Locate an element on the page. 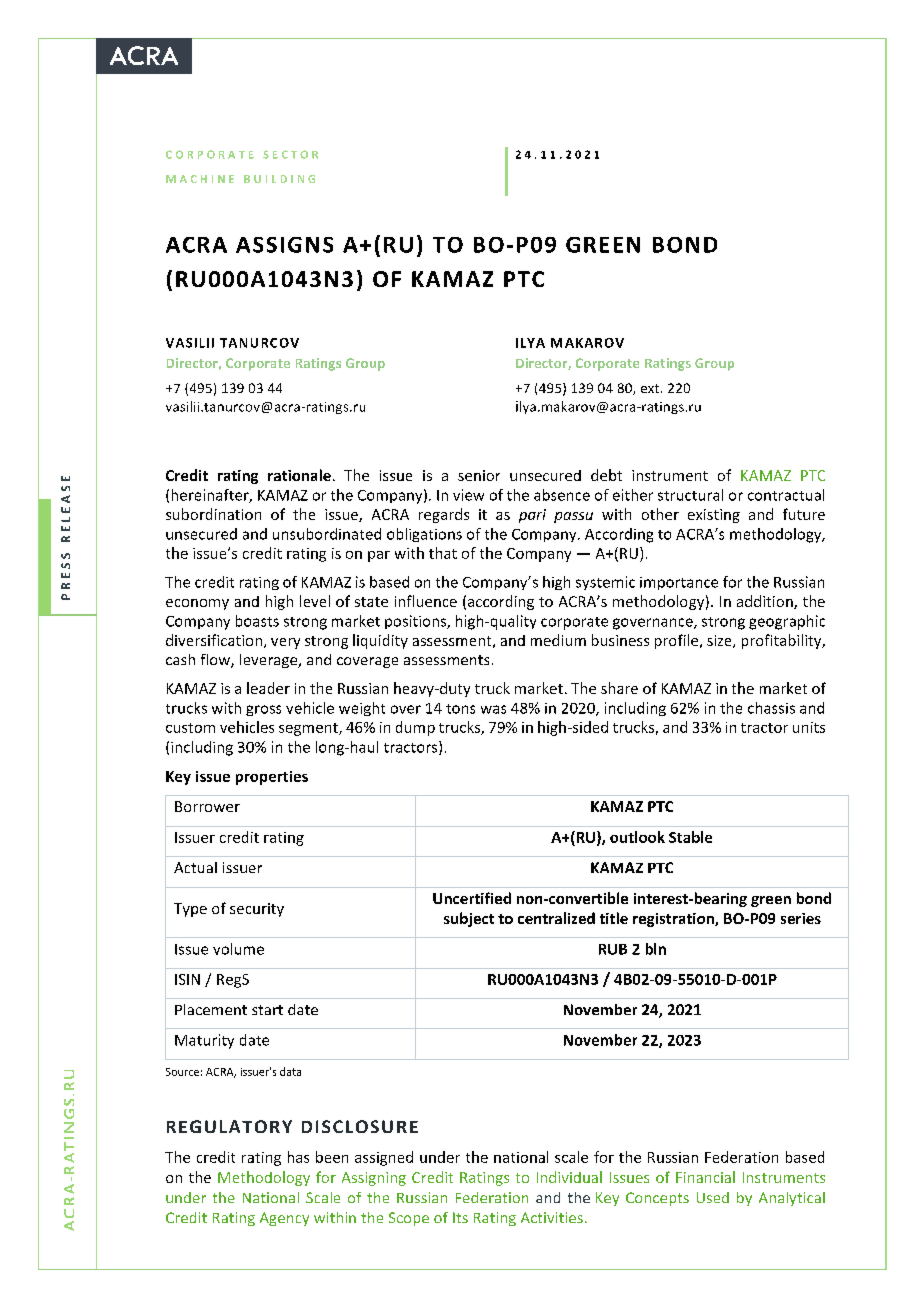 The width and height of the image is (924, 1309). gross is located at coordinates (263, 710).
